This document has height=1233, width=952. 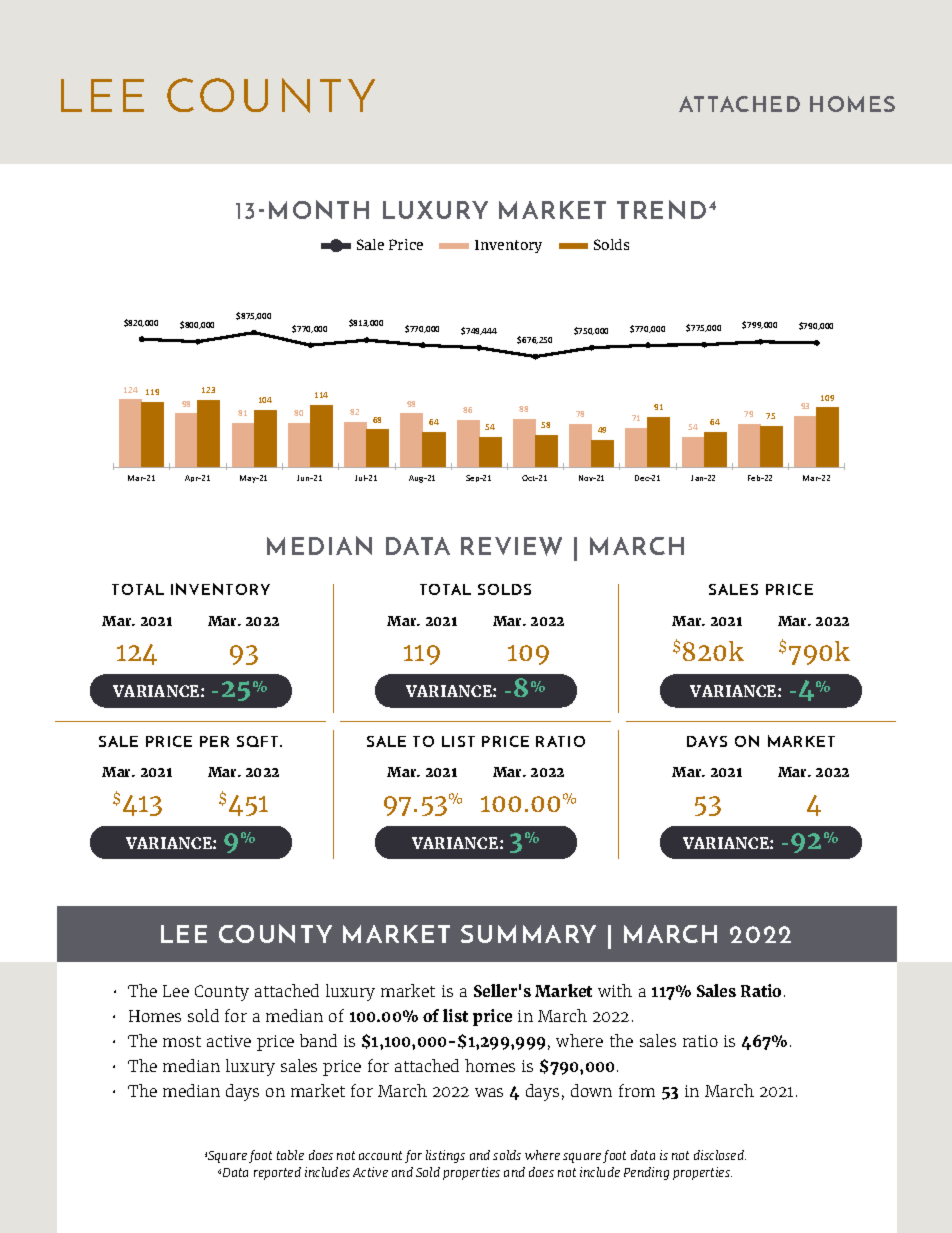 What do you see at coordinates (318, 1040) in the document?
I see `band` at bounding box center [318, 1040].
